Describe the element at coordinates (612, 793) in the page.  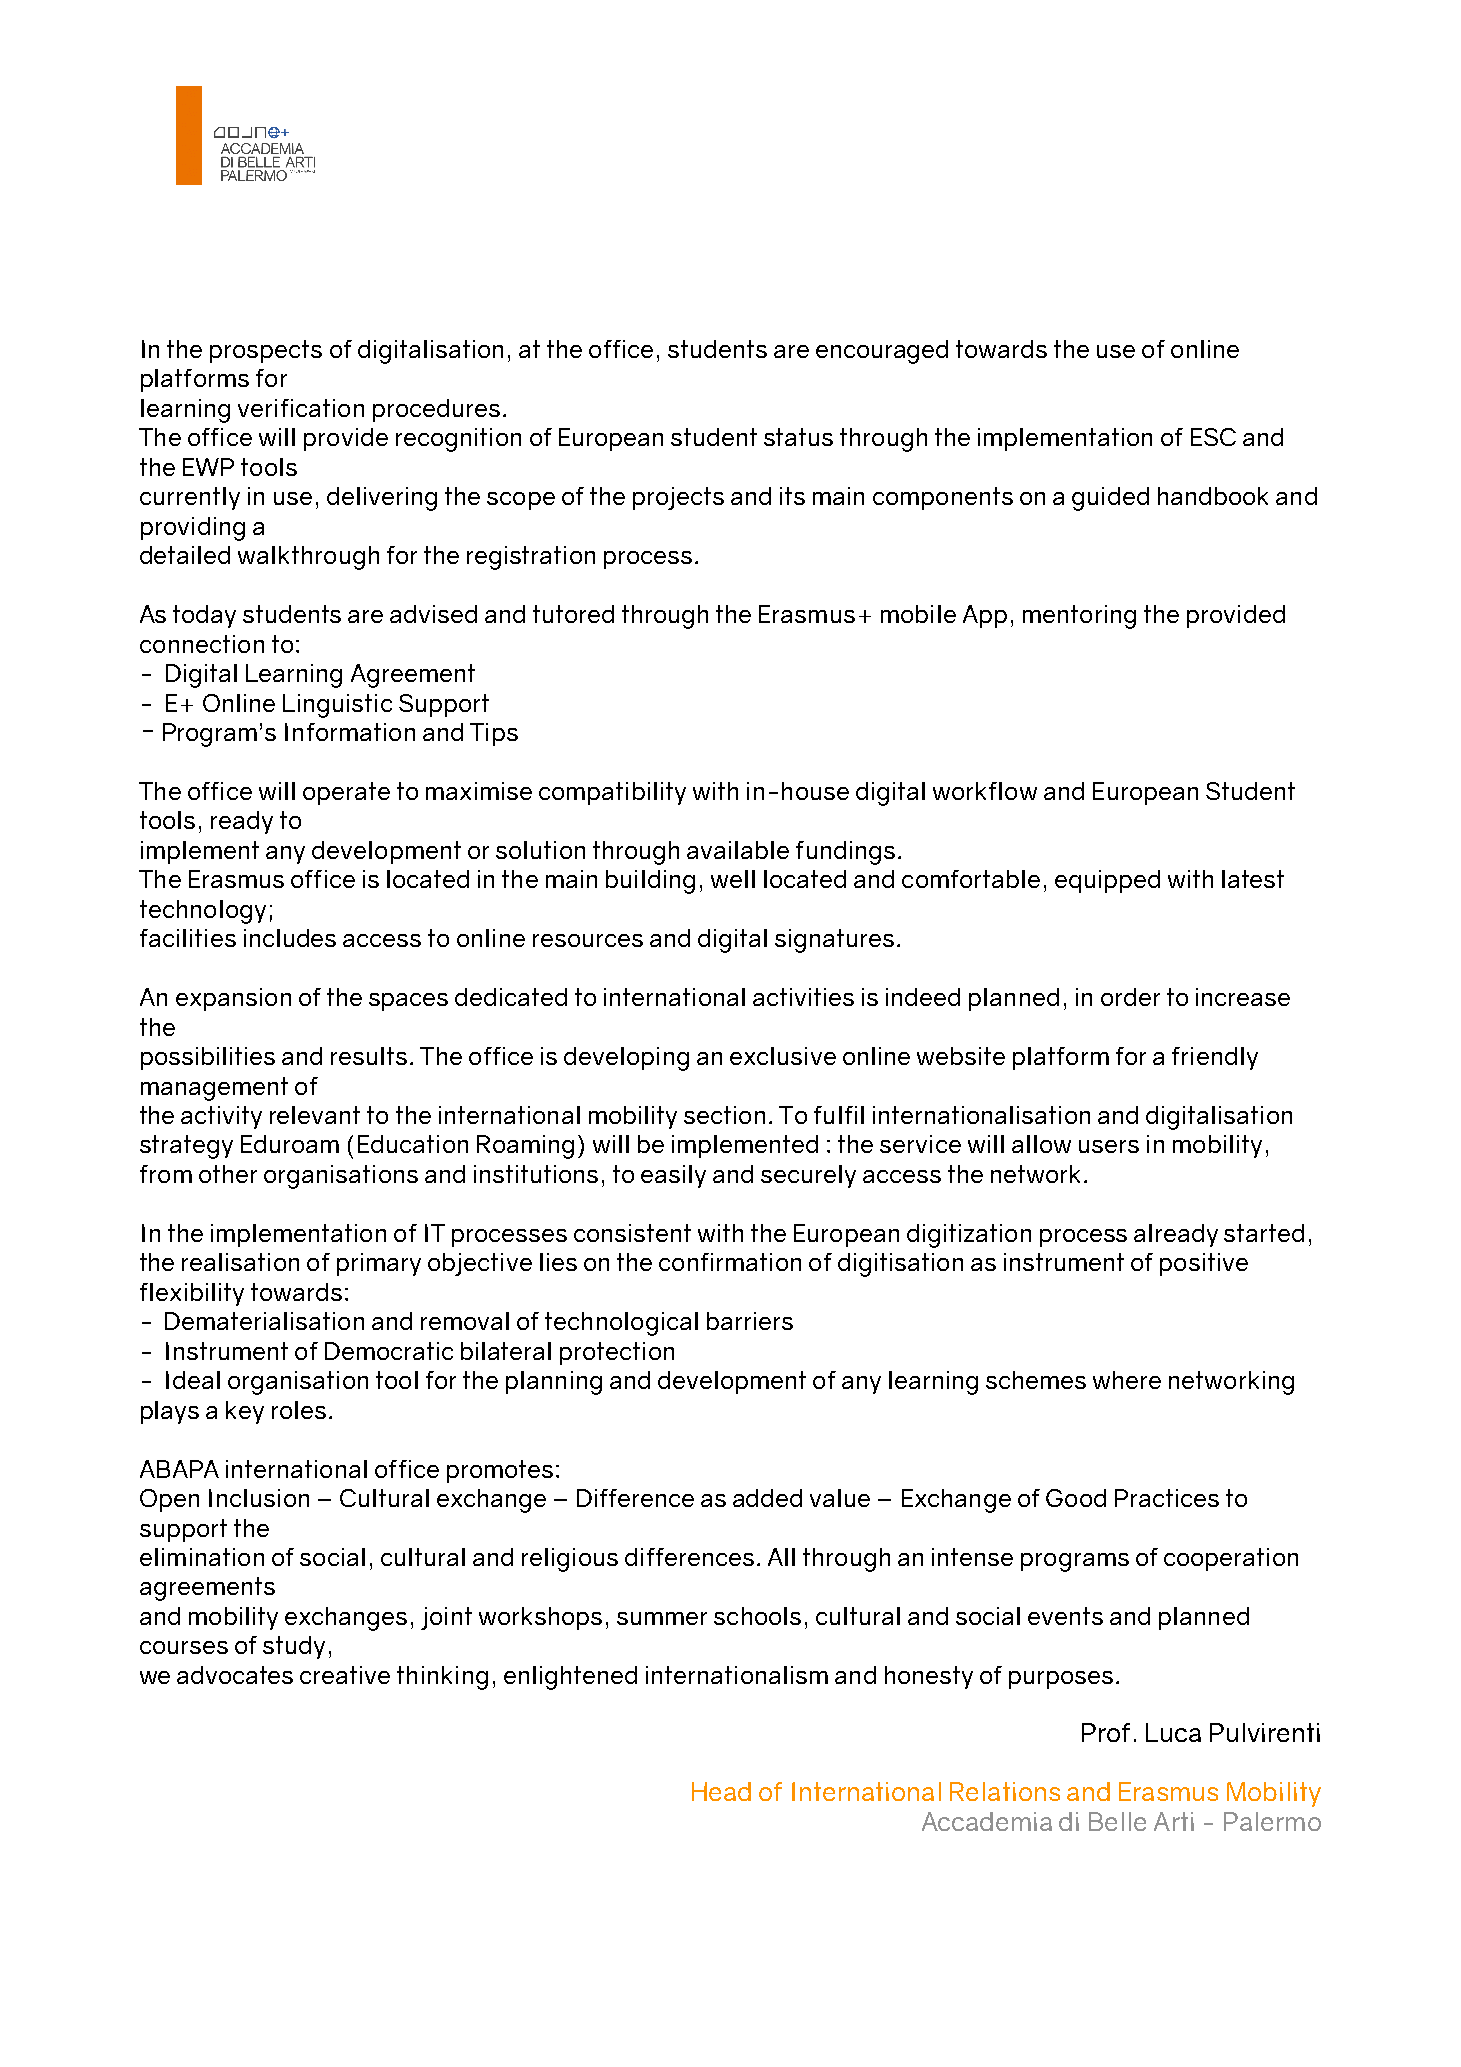
I see `compatibility` at that location.
